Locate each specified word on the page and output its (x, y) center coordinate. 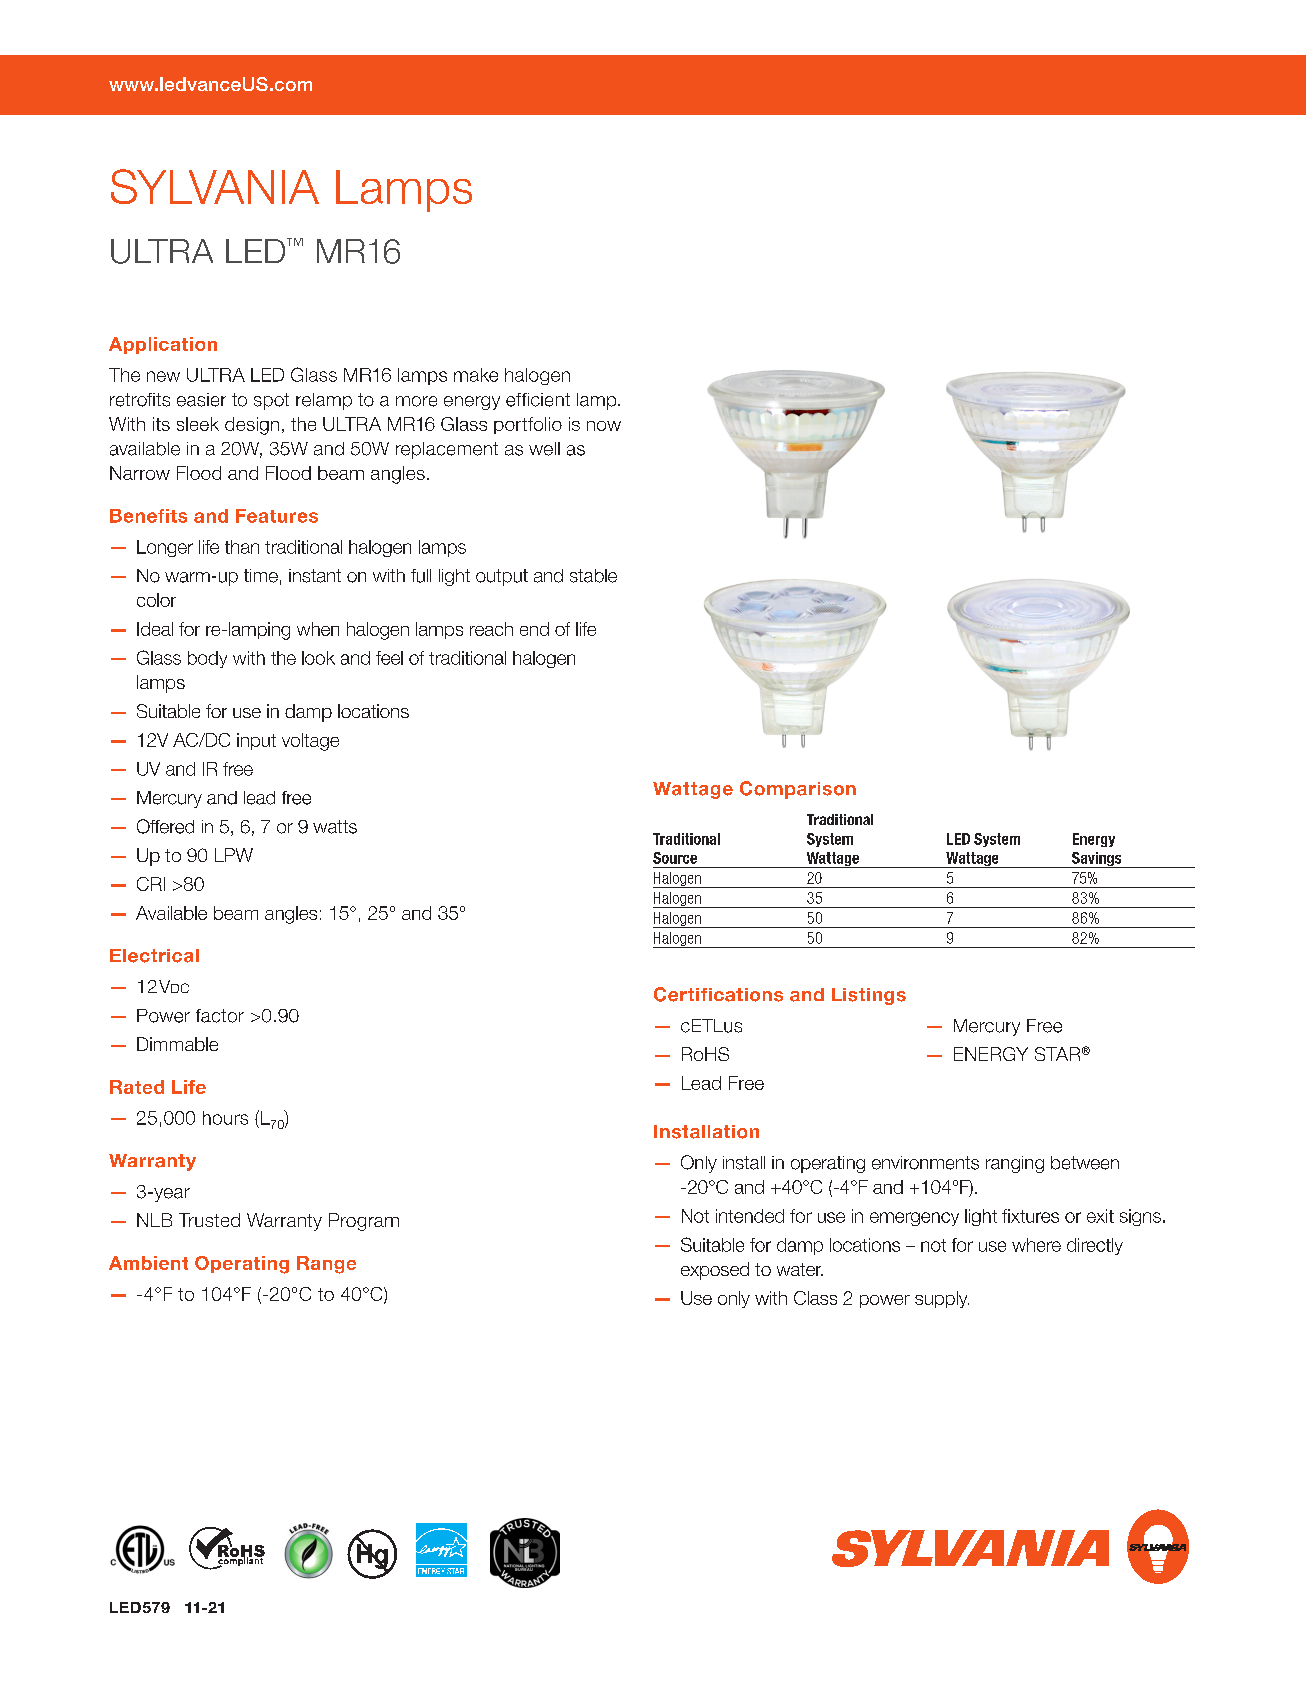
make (476, 375)
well (544, 449)
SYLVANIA (215, 186)
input (256, 741)
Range (326, 1265)
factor (220, 1016)
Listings (869, 996)
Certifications (718, 994)
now (604, 426)
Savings (1097, 860)
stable (593, 576)
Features (277, 516)
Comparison (798, 790)
